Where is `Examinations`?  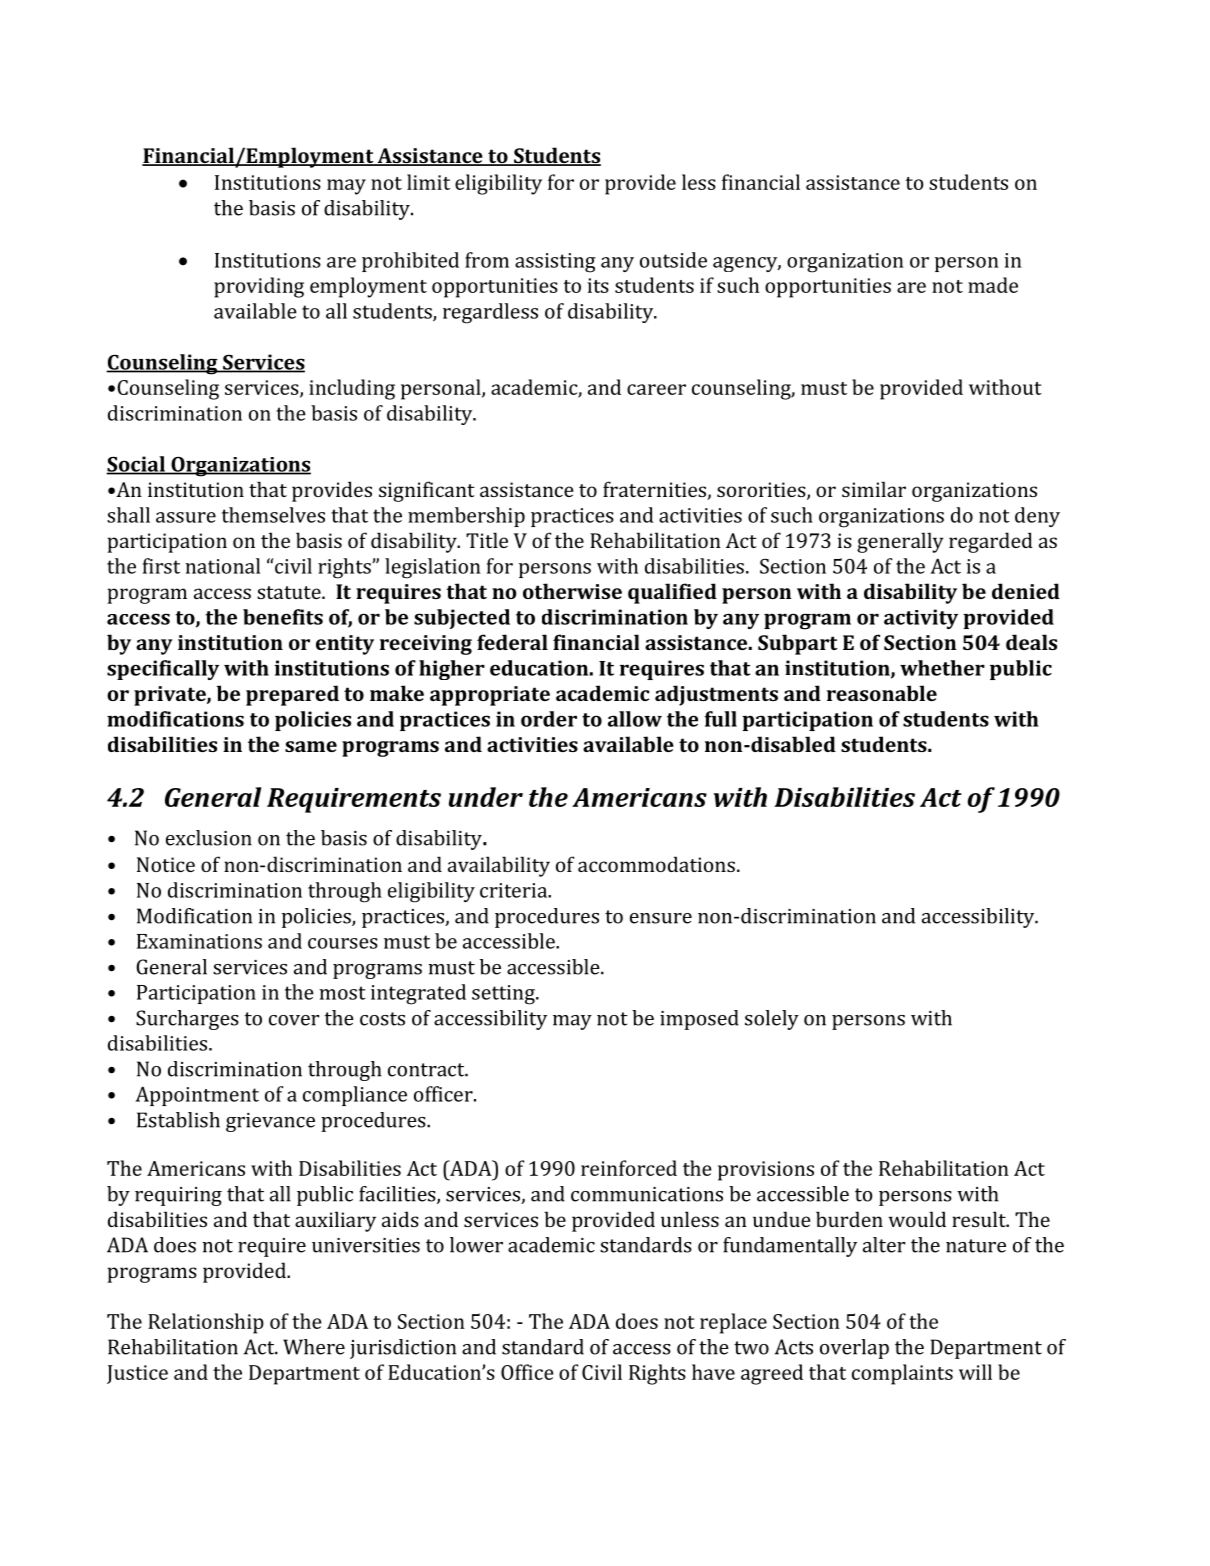 Examinations is located at coordinates (199, 941).
